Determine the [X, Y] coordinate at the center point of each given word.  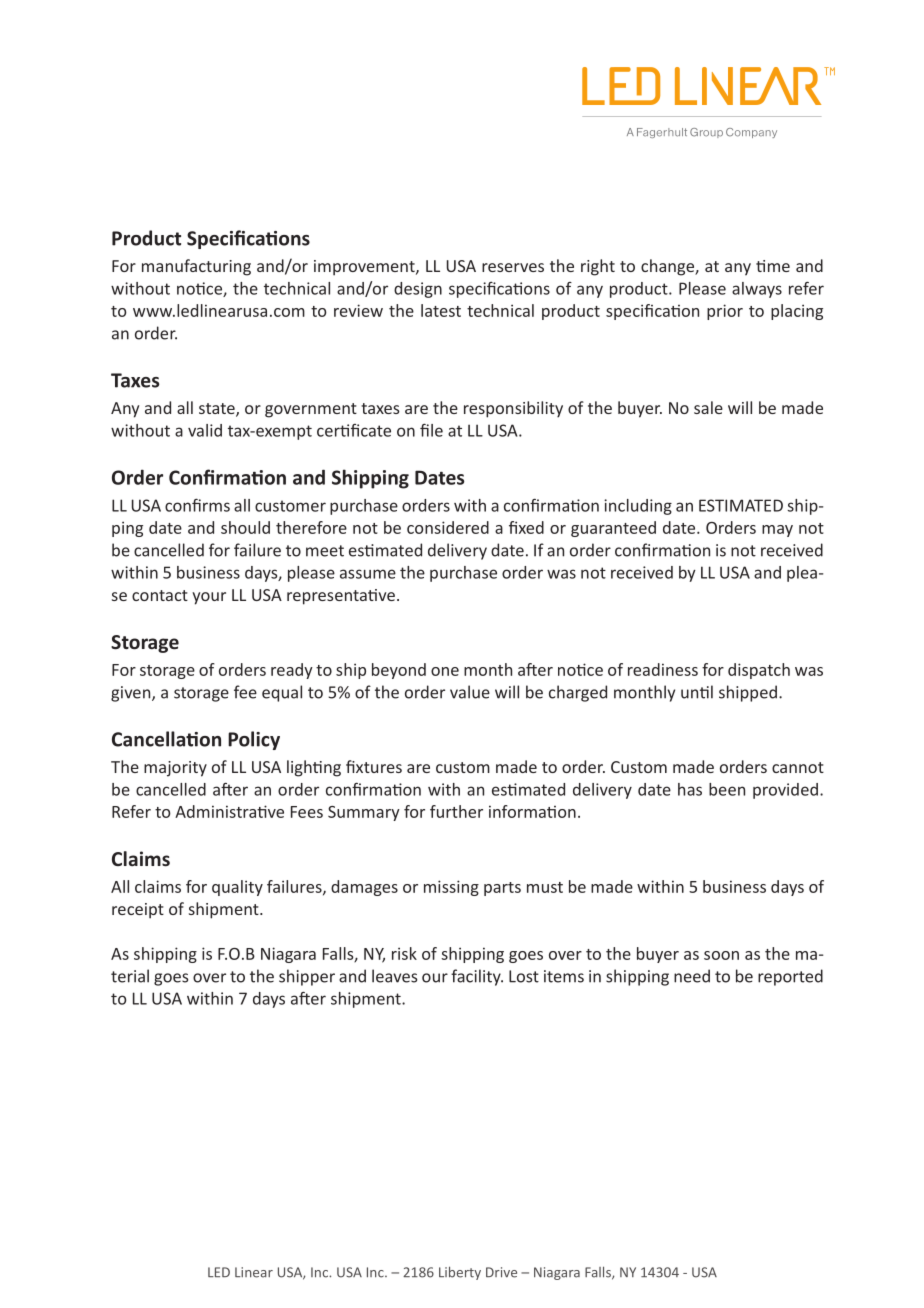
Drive [501, 1272]
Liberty [460, 1273]
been [727, 789]
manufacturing [196, 267]
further [456, 811]
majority [175, 769]
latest [441, 310]
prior [725, 312]
